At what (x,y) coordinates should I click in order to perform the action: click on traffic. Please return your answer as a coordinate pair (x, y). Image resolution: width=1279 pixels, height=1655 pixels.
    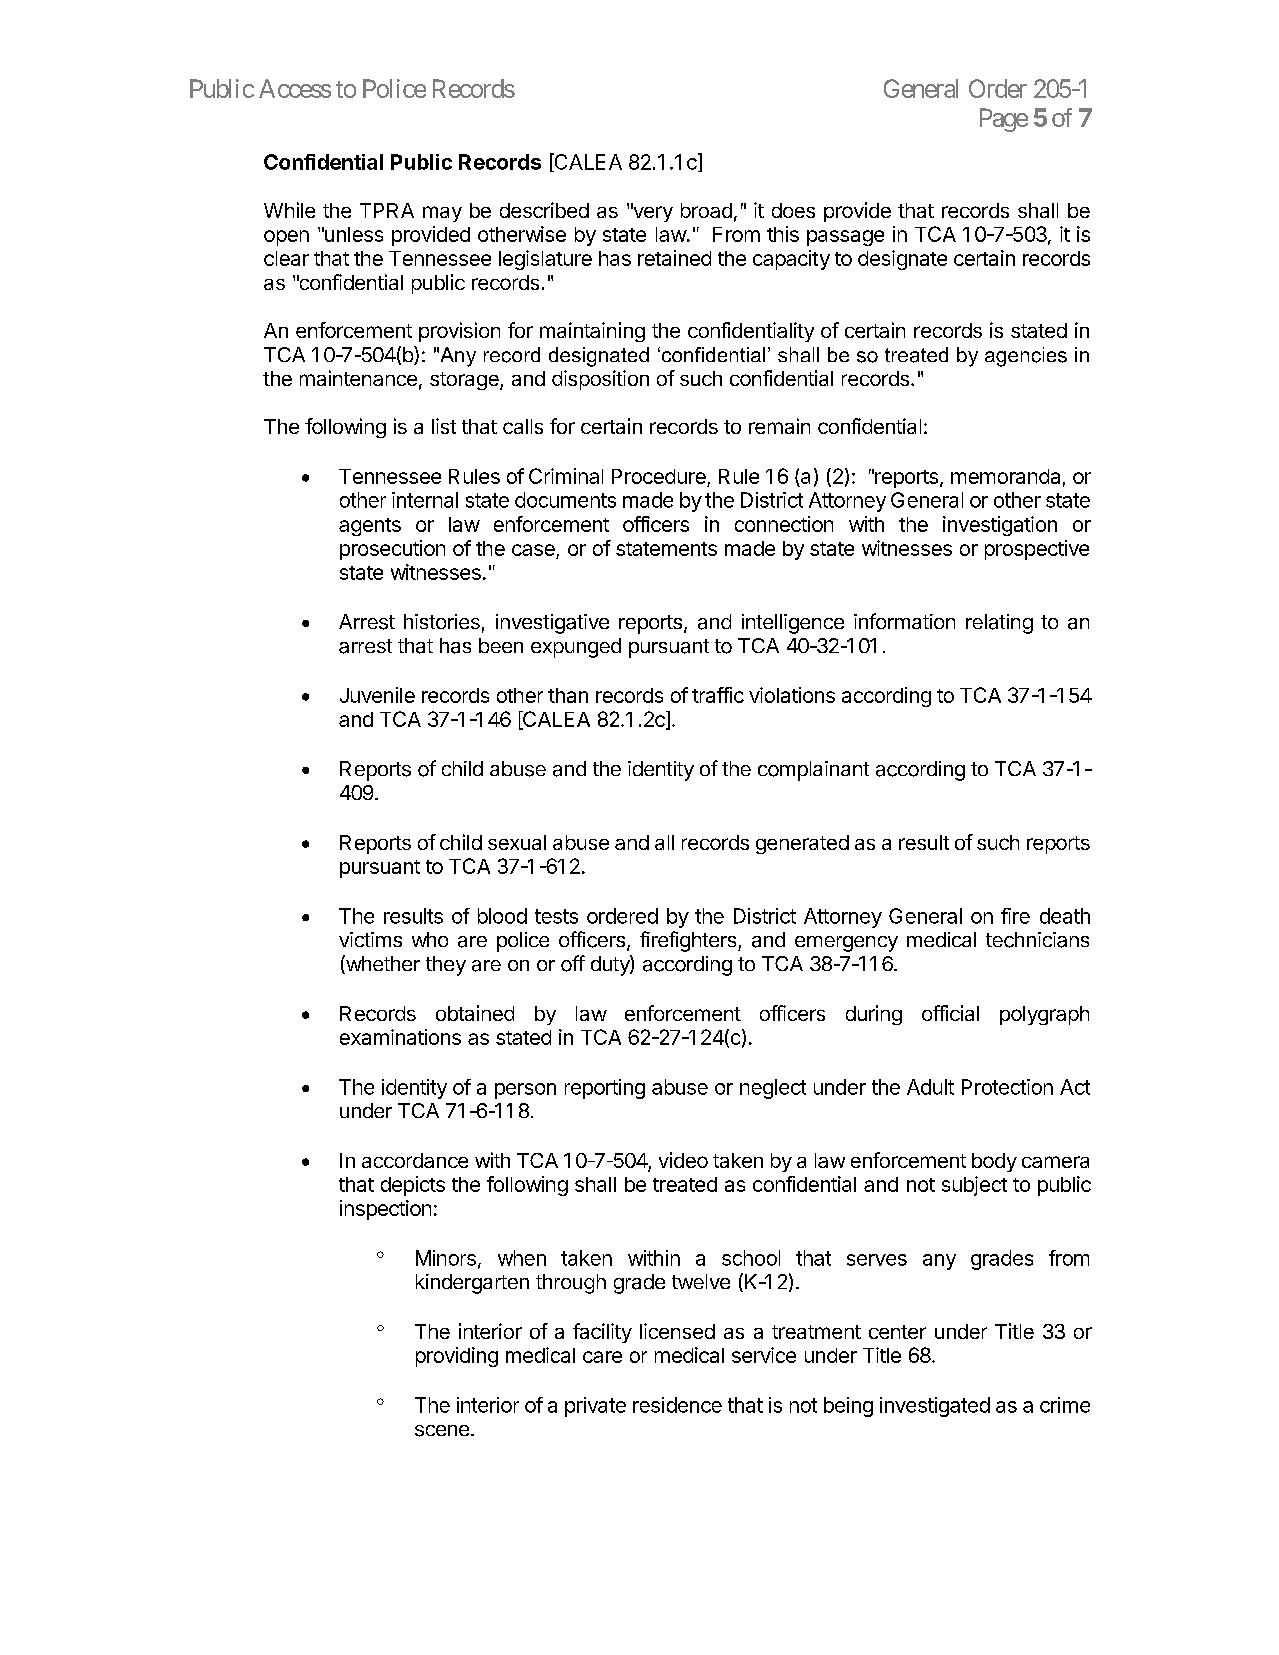
    Looking at the image, I should click on (718, 695).
